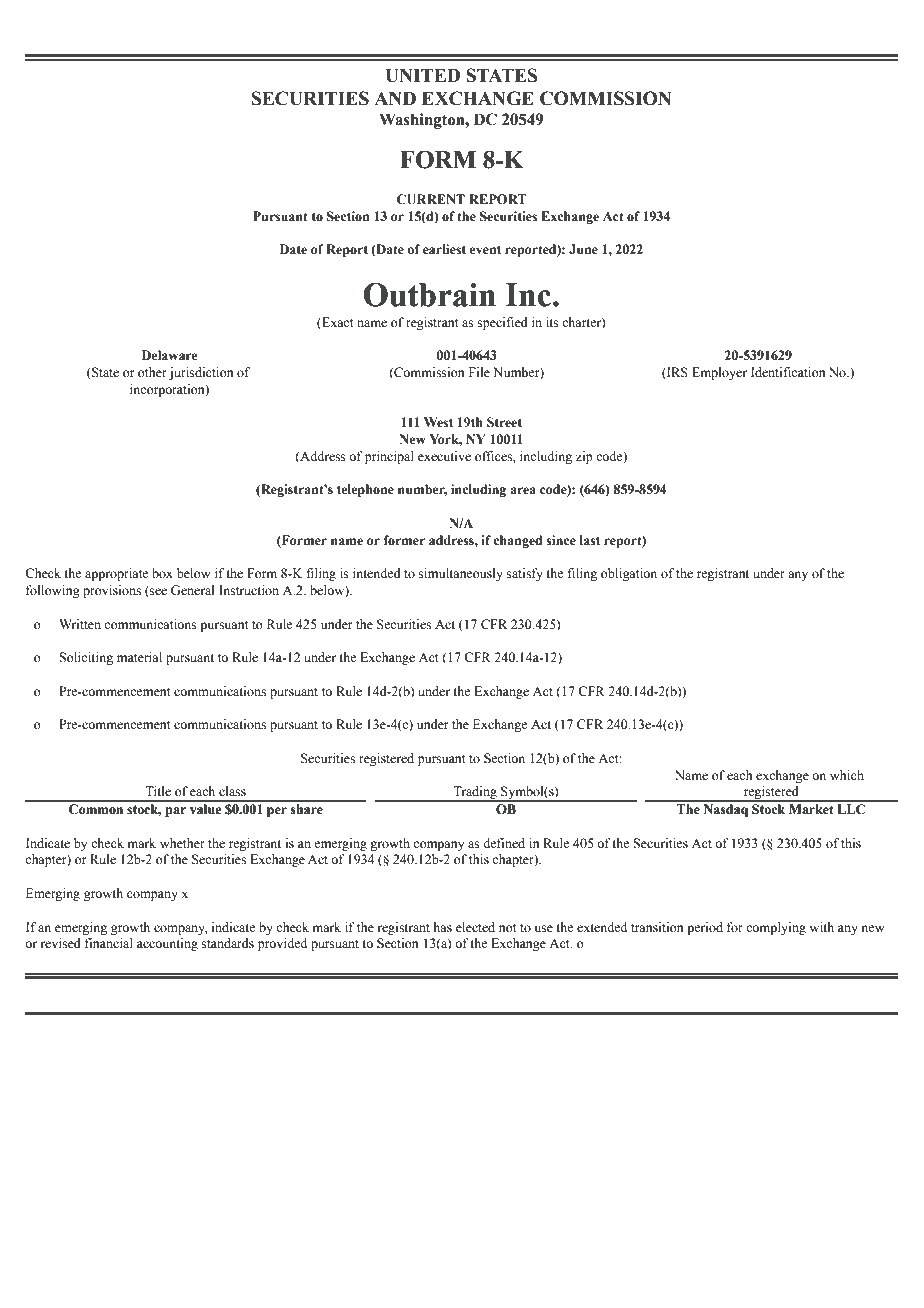 The height and width of the screenshot is (1308, 924). What do you see at coordinates (461, 574) in the screenshot?
I see `simultaneously` at bounding box center [461, 574].
